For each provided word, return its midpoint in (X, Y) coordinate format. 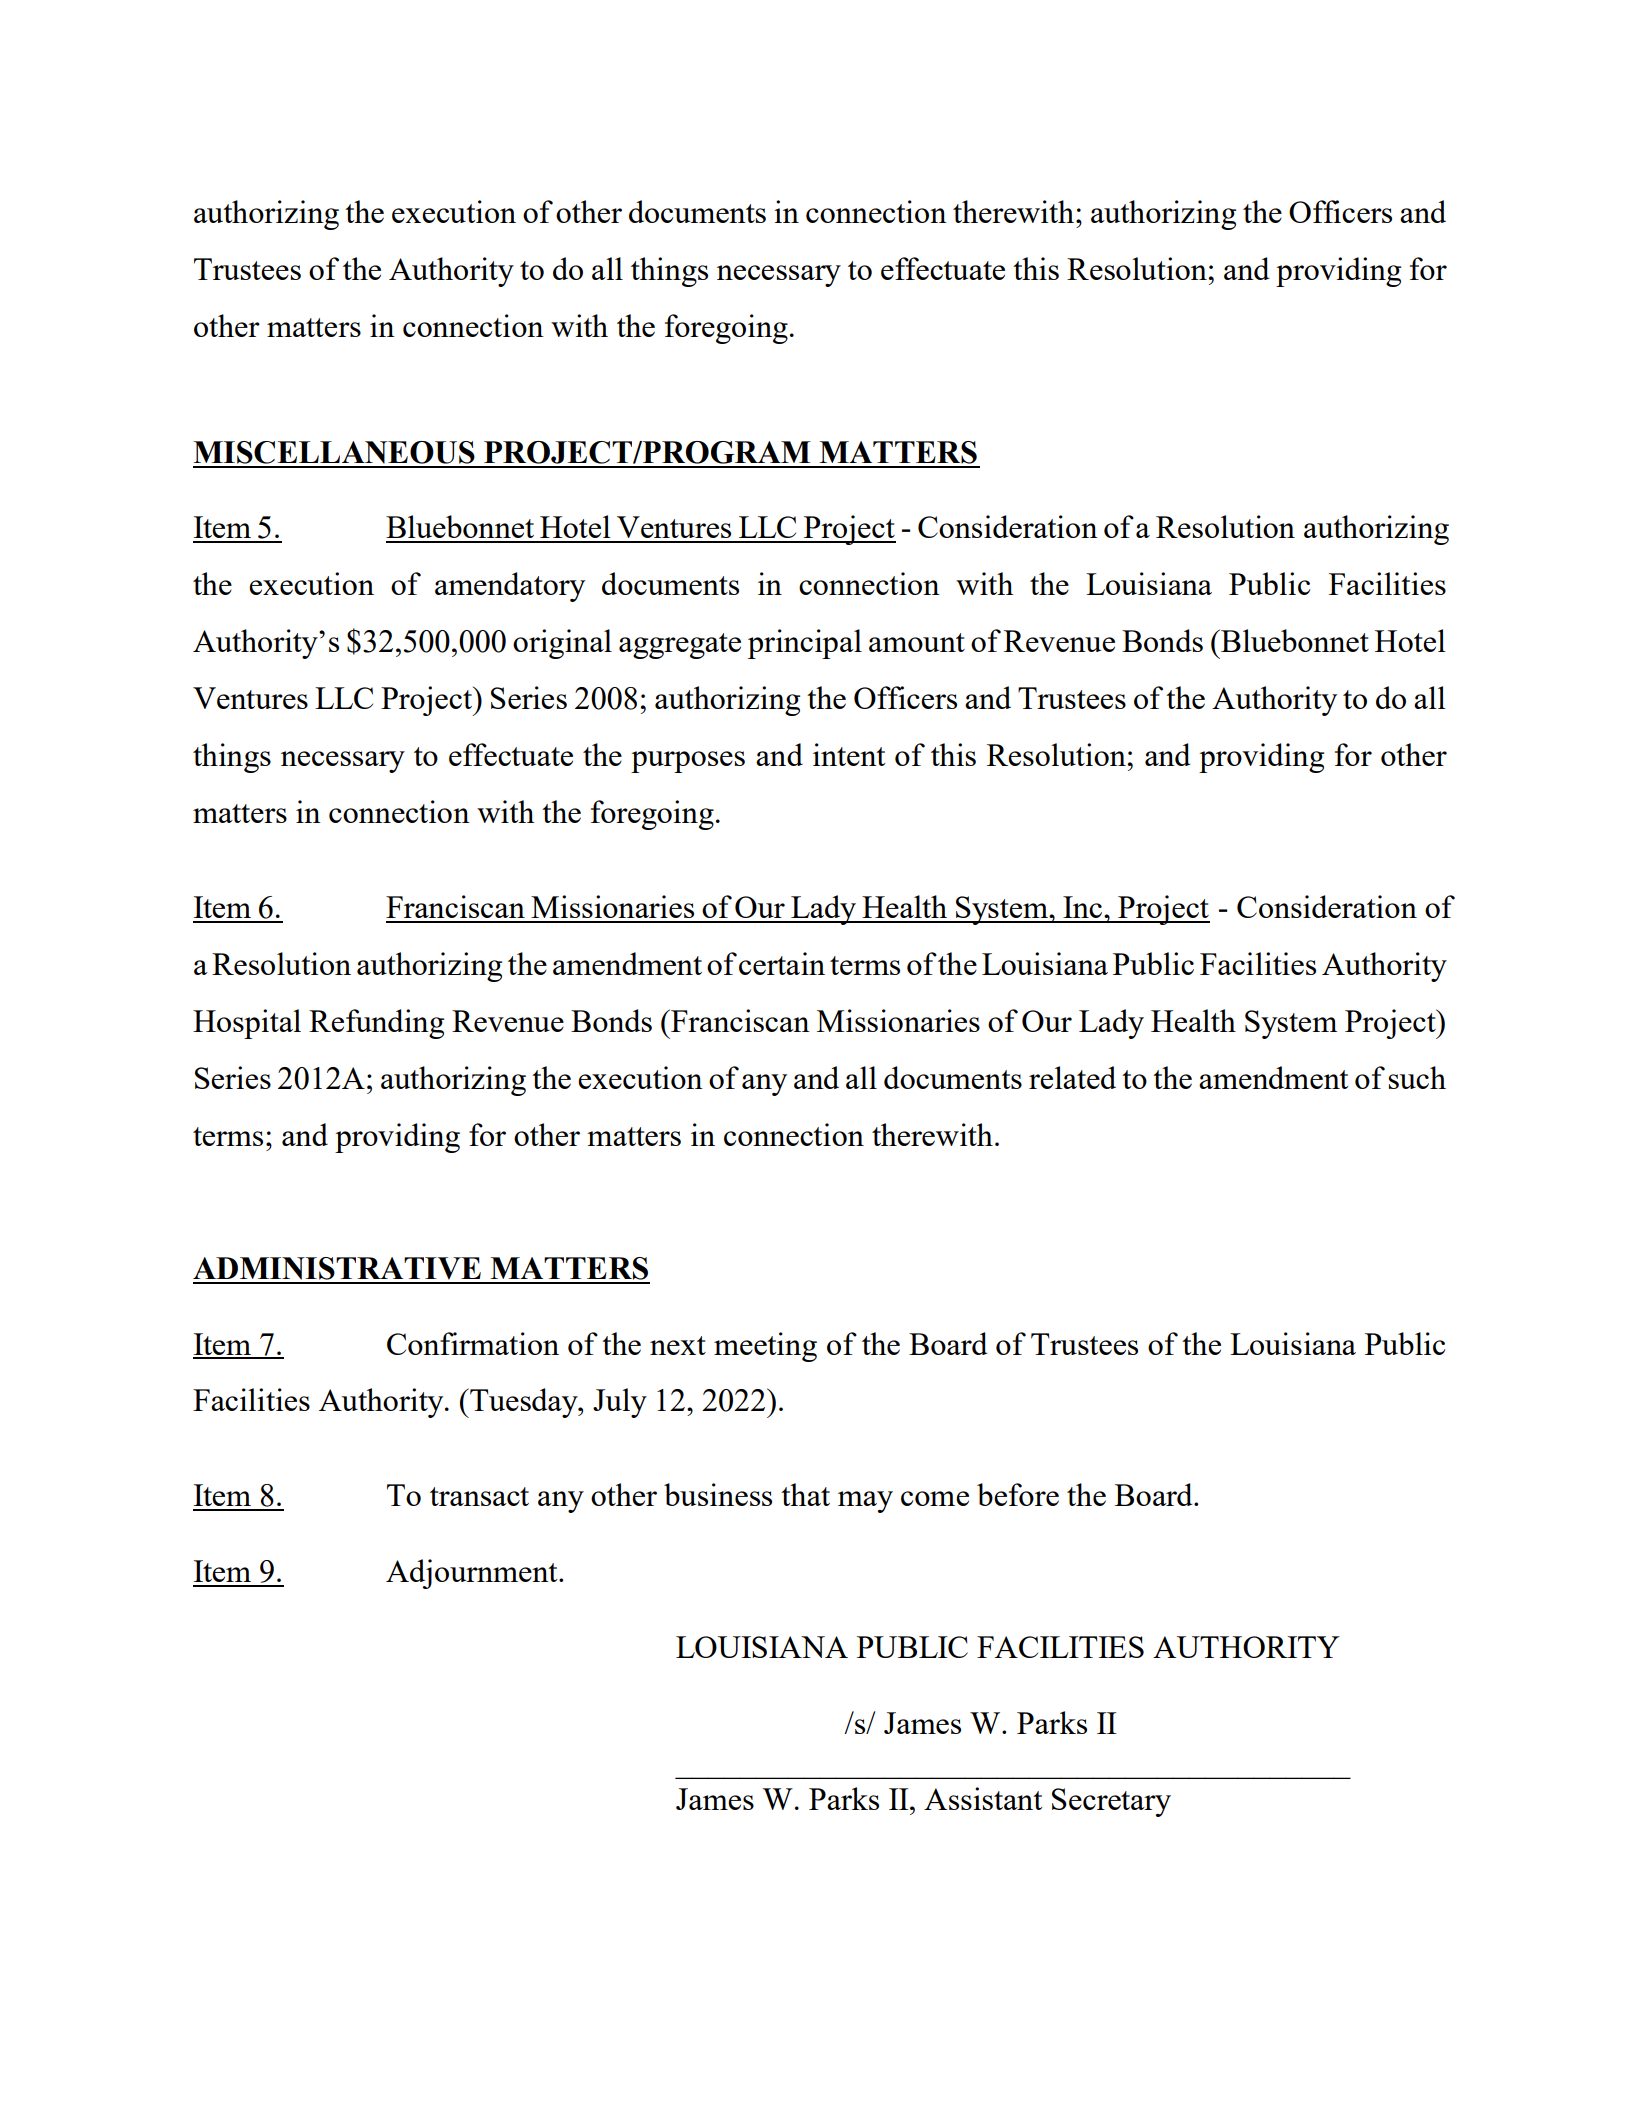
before (1018, 1494)
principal (805, 644)
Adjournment (473, 1574)
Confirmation (473, 1343)
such (1417, 1077)
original (562, 644)
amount (917, 642)
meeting (765, 1347)
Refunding (376, 1024)
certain (782, 963)
